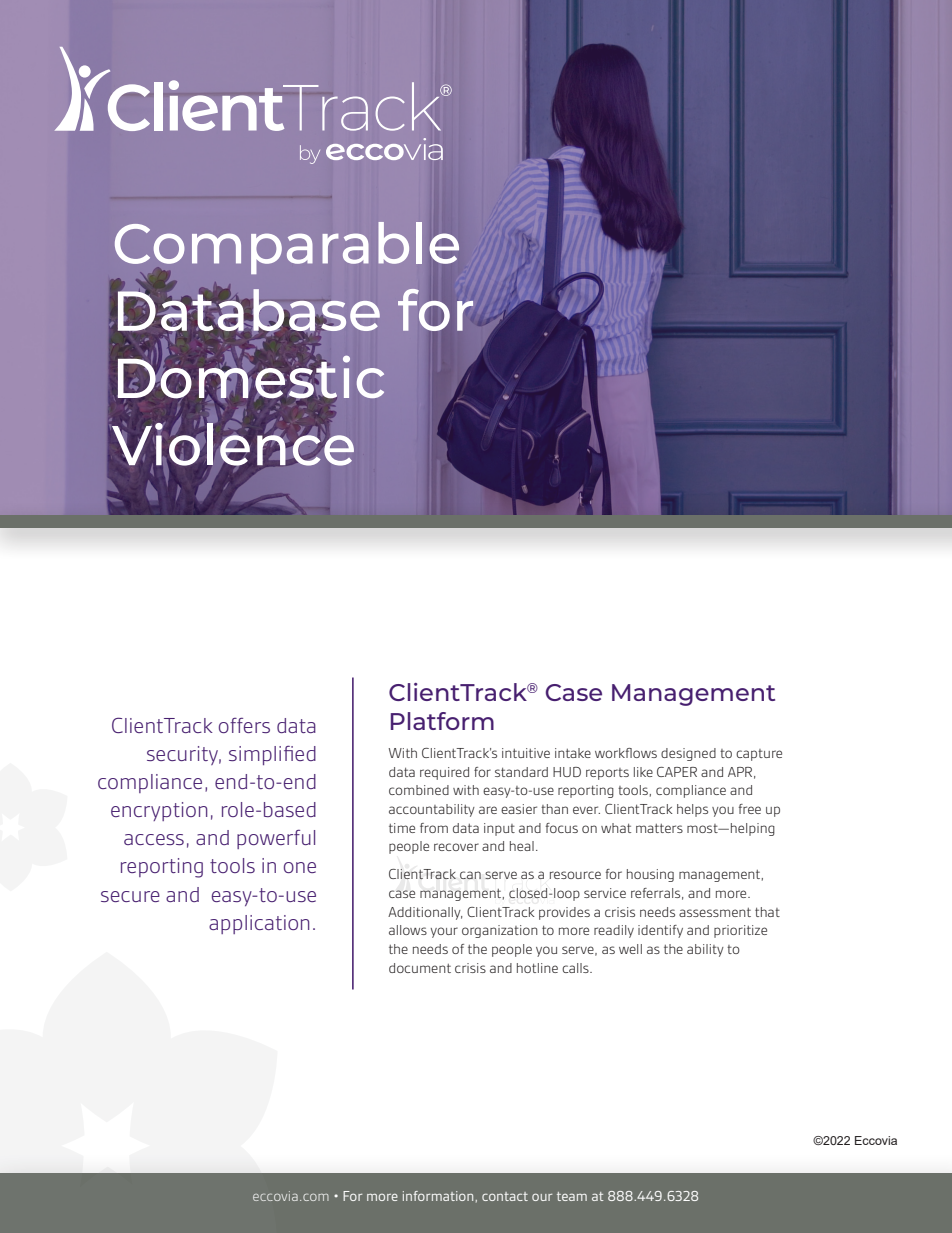 The image size is (952, 1233). Describe the element at coordinates (438, 1196) in the image. I see `information` at that location.
